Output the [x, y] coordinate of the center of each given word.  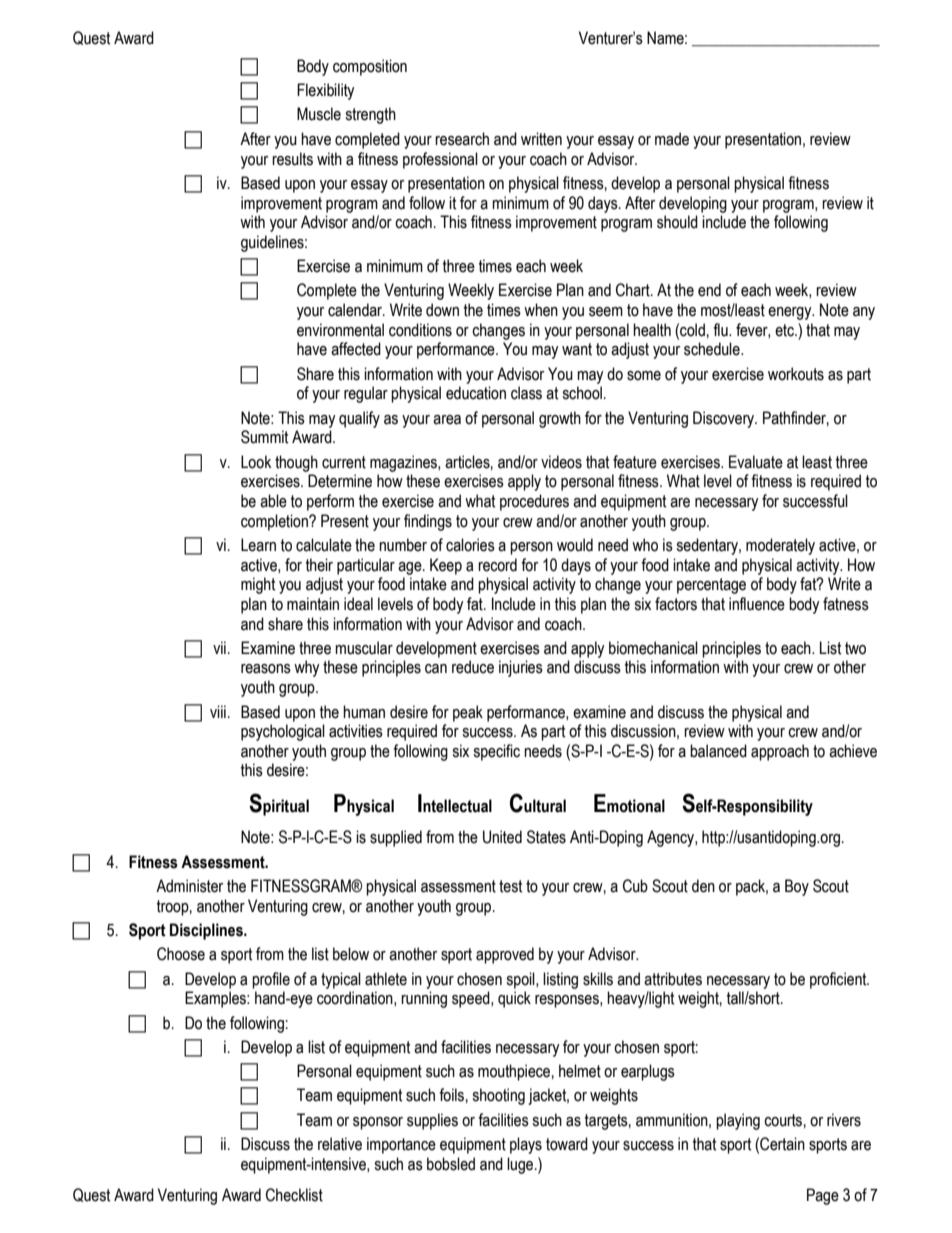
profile [271, 980]
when [541, 310]
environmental [340, 330]
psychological [283, 732]
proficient [839, 980]
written [541, 139]
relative [340, 1144]
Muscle [319, 114]
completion [275, 522]
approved [505, 955]
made [672, 139]
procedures [534, 502]
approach [780, 752]
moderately [780, 546]
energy [791, 313]
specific [496, 752]
